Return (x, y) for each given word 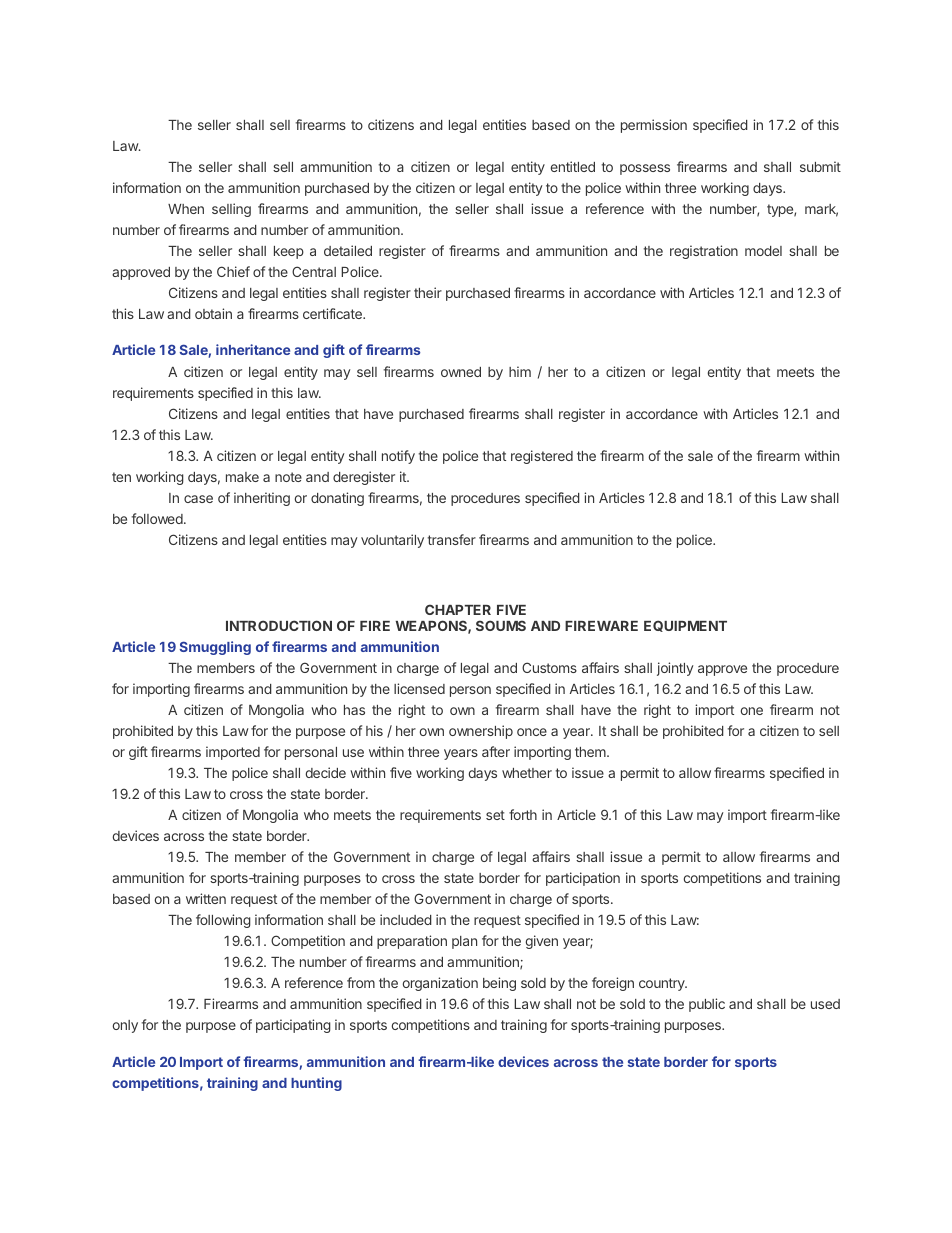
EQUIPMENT (685, 626)
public (707, 1005)
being (499, 984)
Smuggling (215, 648)
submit (820, 166)
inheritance (253, 349)
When (186, 209)
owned (461, 372)
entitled (573, 166)
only (125, 1026)
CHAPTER (458, 609)
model (763, 251)
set (495, 815)
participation (583, 879)
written (206, 898)
